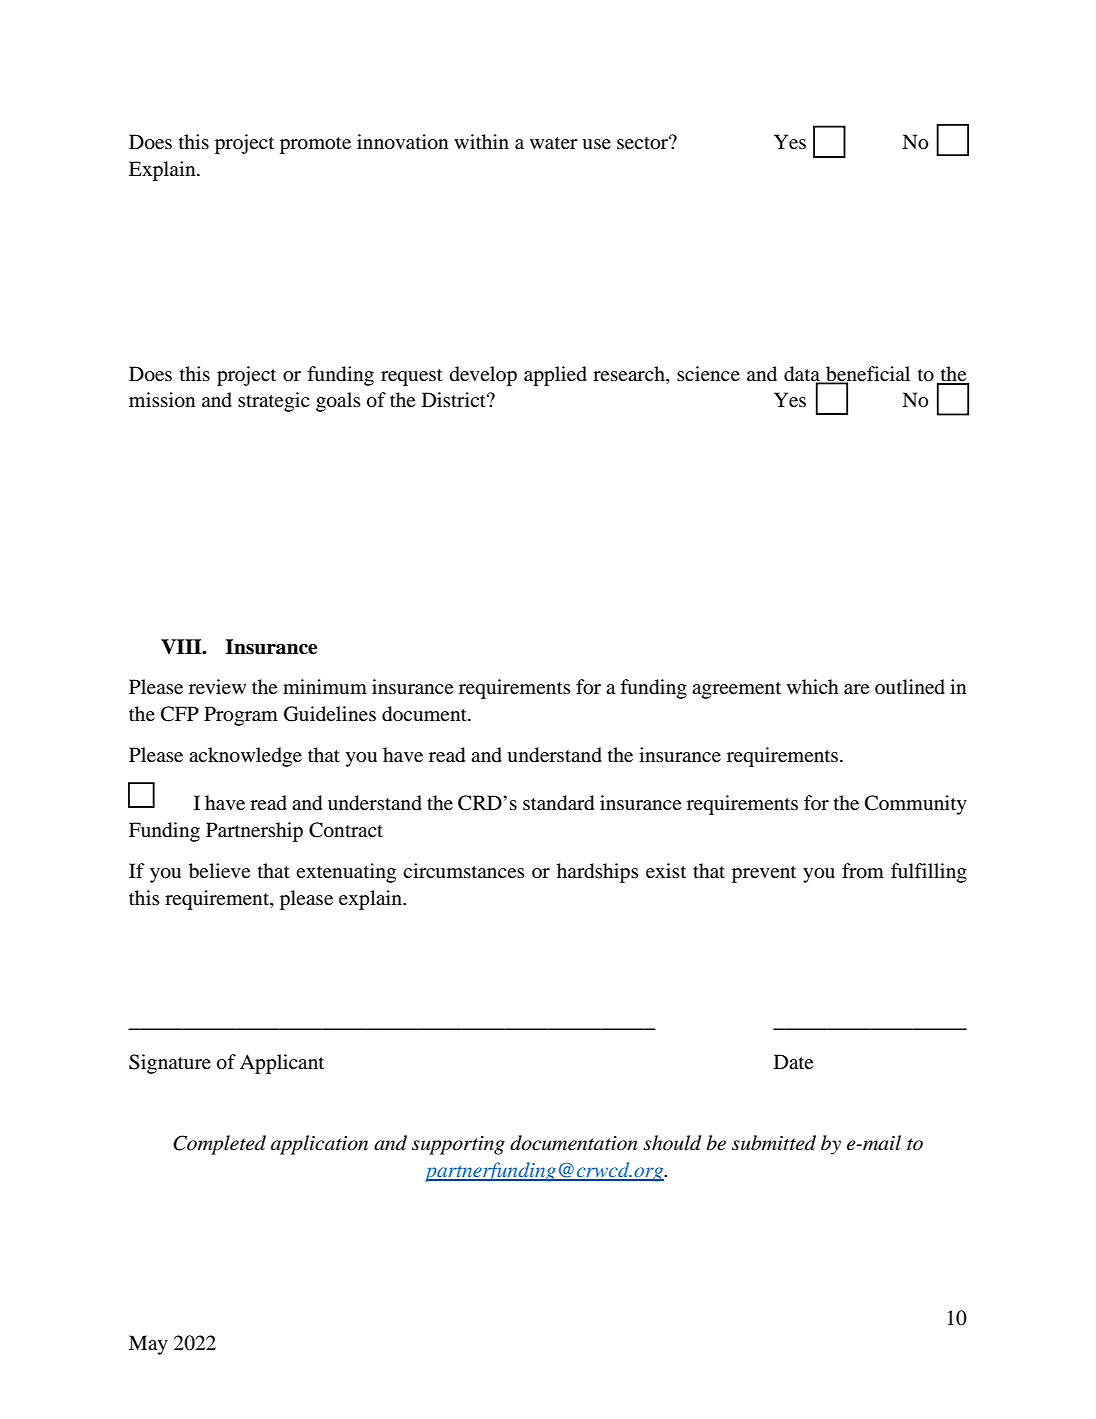 The height and width of the screenshot is (1419, 1096). I want to click on believe, so click(219, 871).
